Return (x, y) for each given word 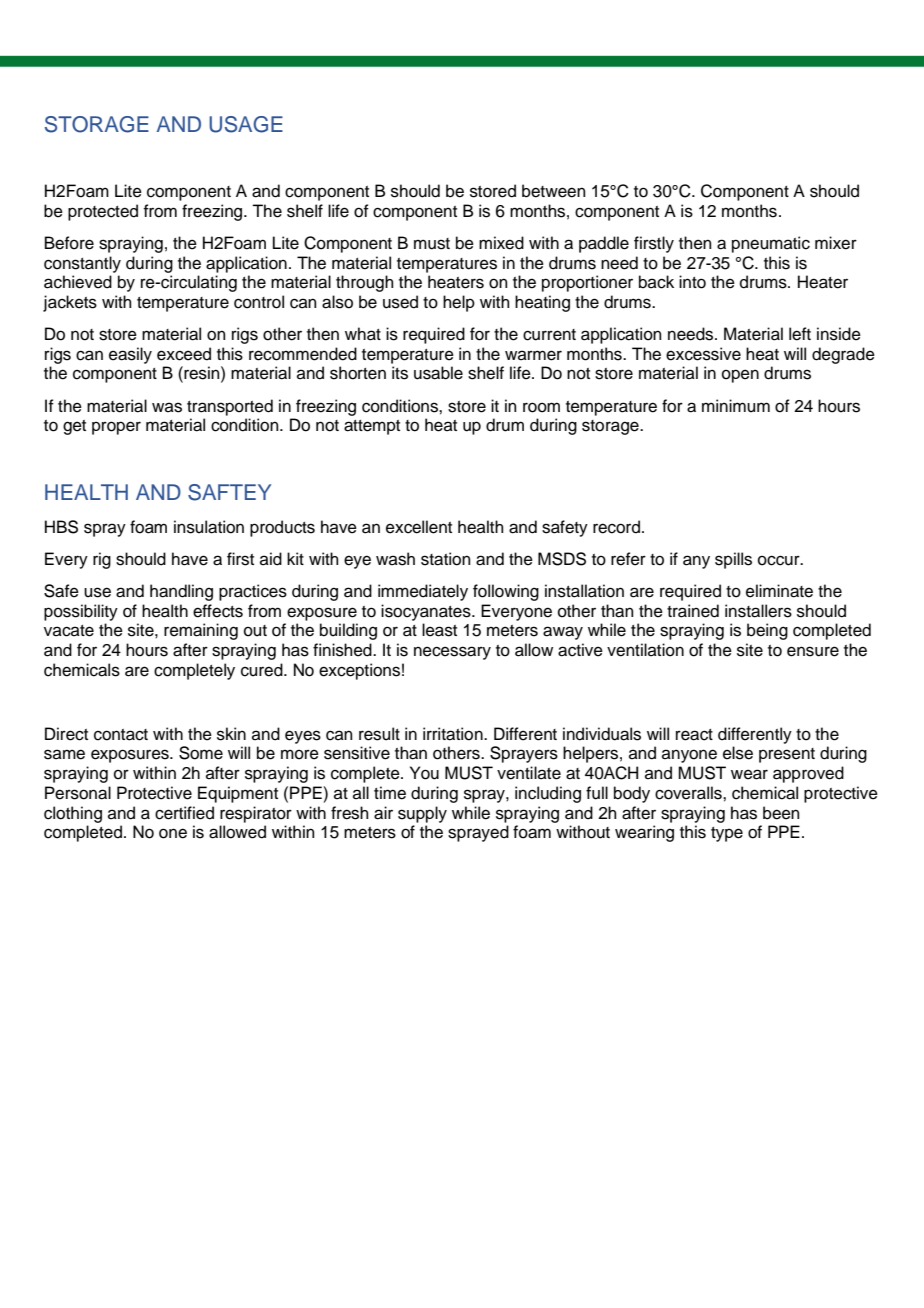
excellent (419, 527)
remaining (201, 631)
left (800, 334)
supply (422, 814)
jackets (70, 303)
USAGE (246, 124)
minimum (736, 406)
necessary (452, 653)
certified (184, 813)
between (554, 191)
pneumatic (771, 244)
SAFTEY (229, 492)
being (767, 631)
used (400, 302)
